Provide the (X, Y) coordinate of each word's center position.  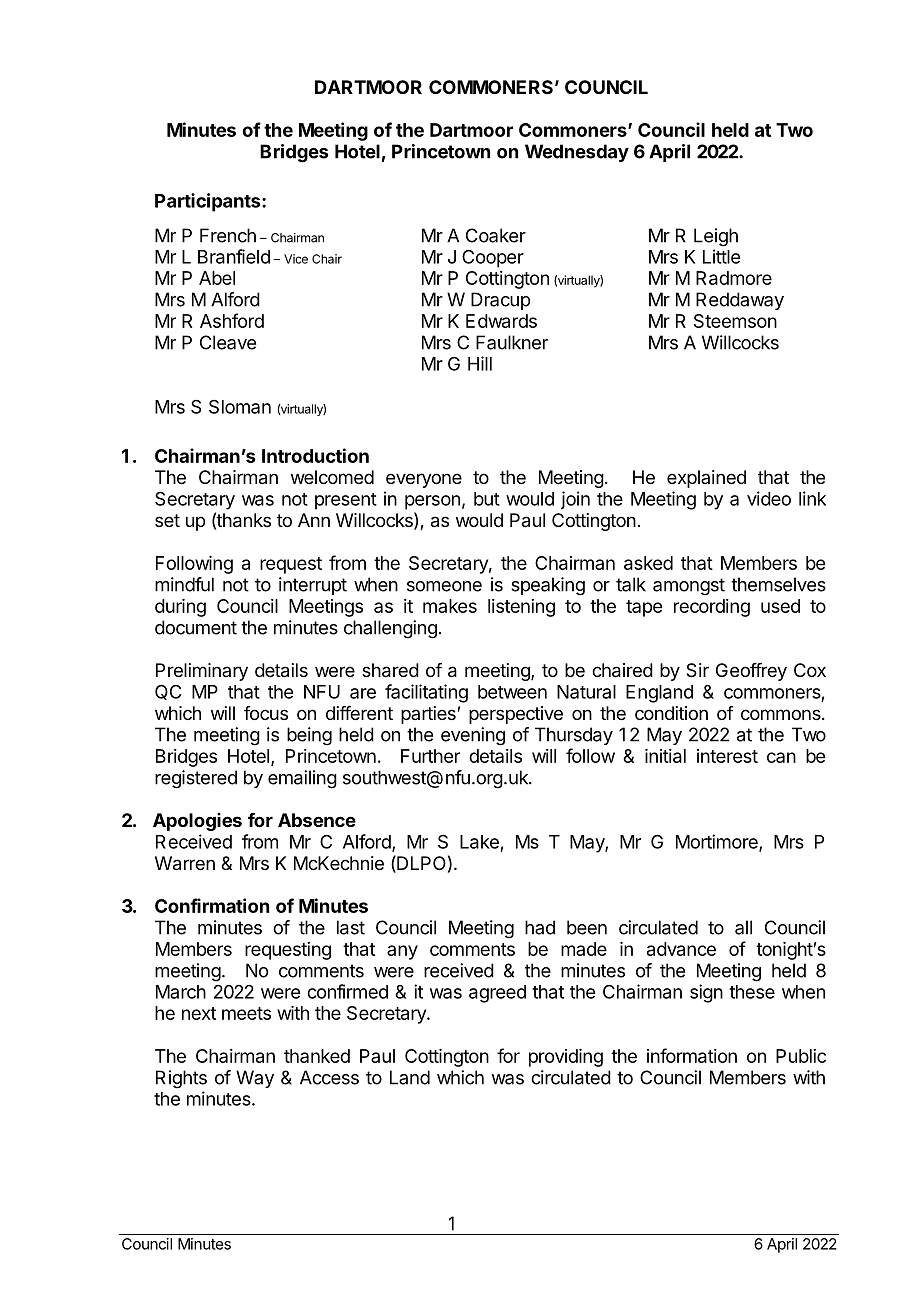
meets (246, 1013)
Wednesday (577, 153)
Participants (209, 202)
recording (712, 608)
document (196, 627)
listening (521, 608)
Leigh (716, 237)
